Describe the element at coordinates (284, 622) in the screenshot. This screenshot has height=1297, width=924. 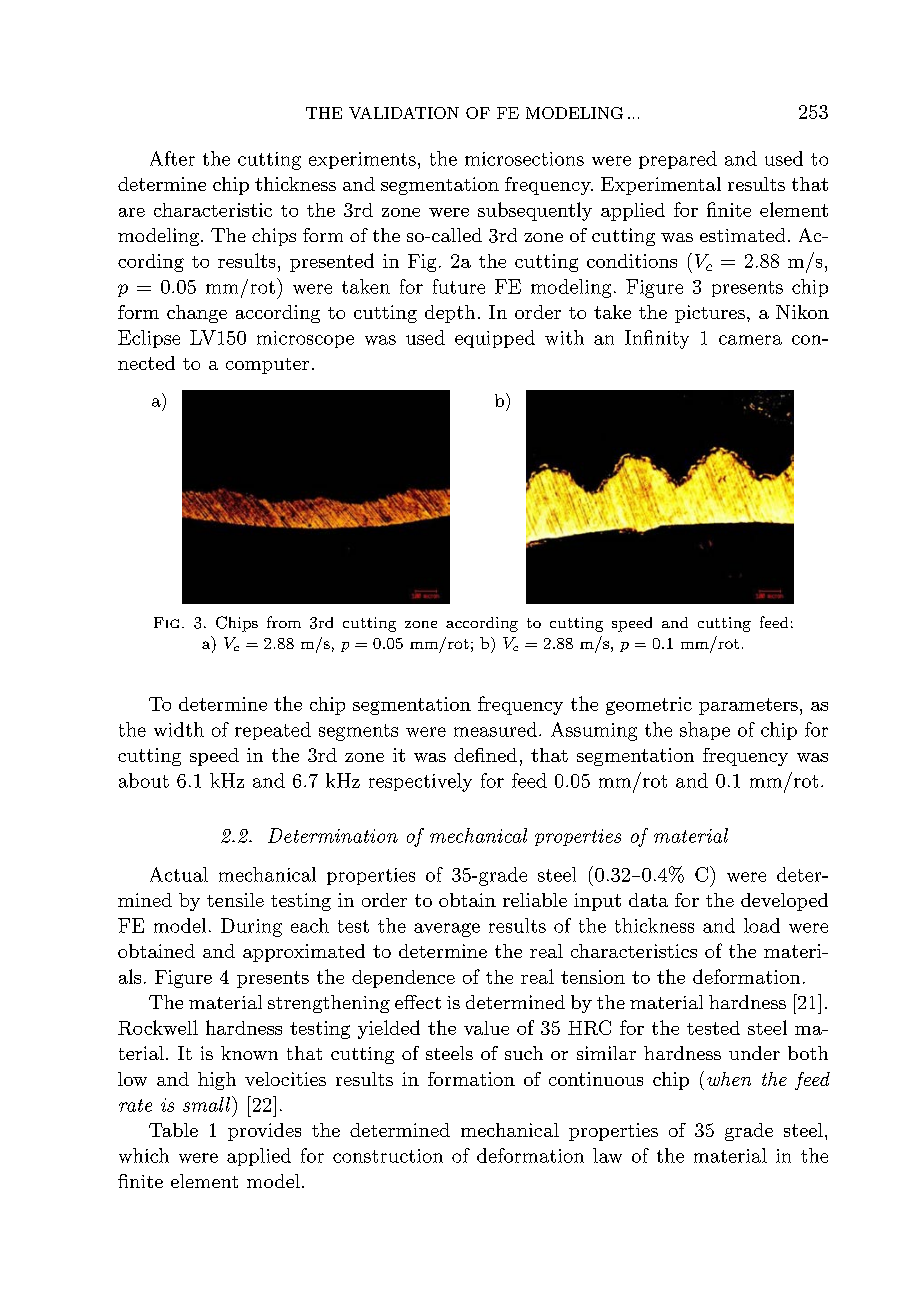
I see `from` at that location.
